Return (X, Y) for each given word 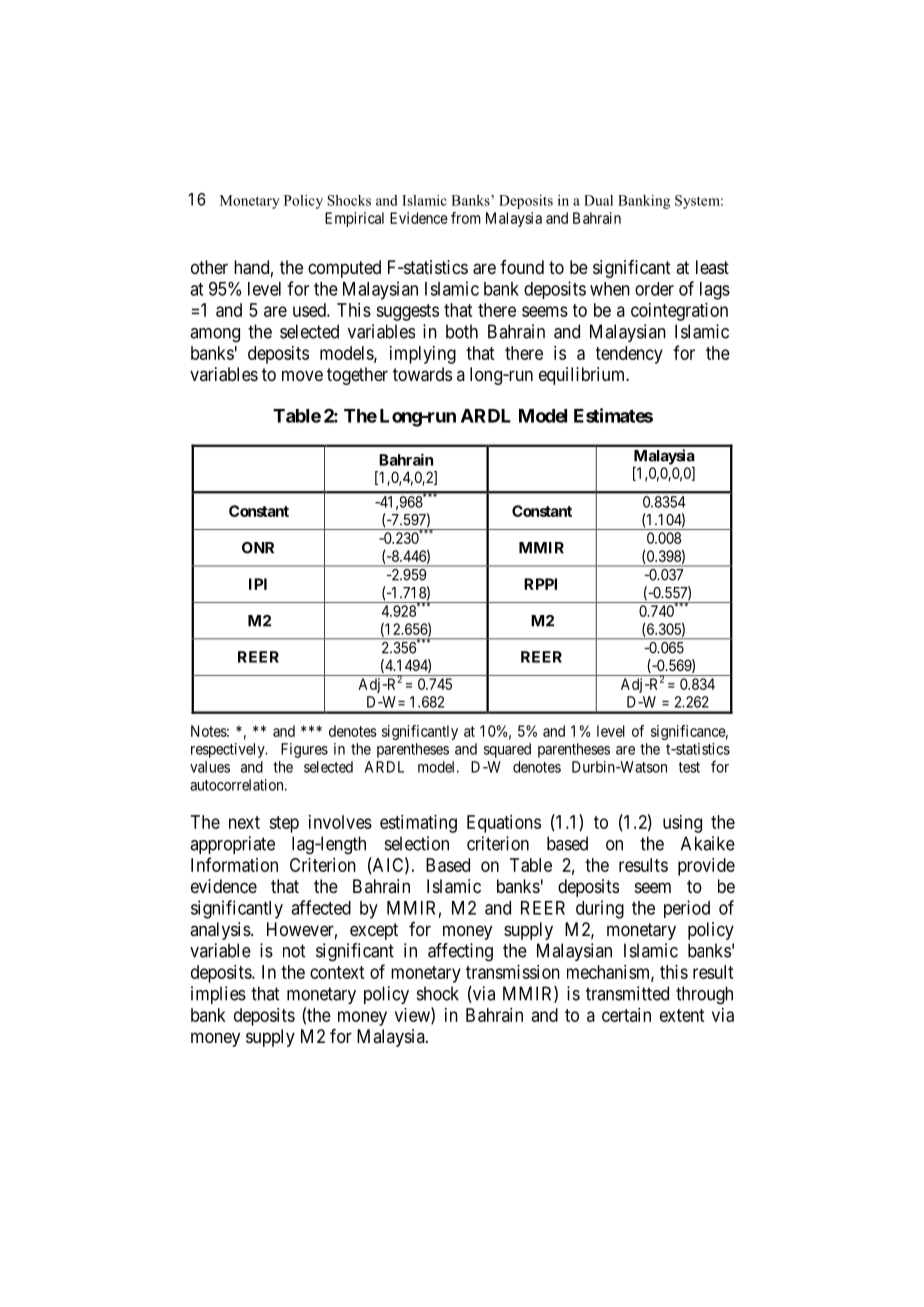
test (689, 767)
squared (507, 750)
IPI (258, 584)
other (209, 267)
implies (218, 995)
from (466, 218)
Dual (598, 200)
